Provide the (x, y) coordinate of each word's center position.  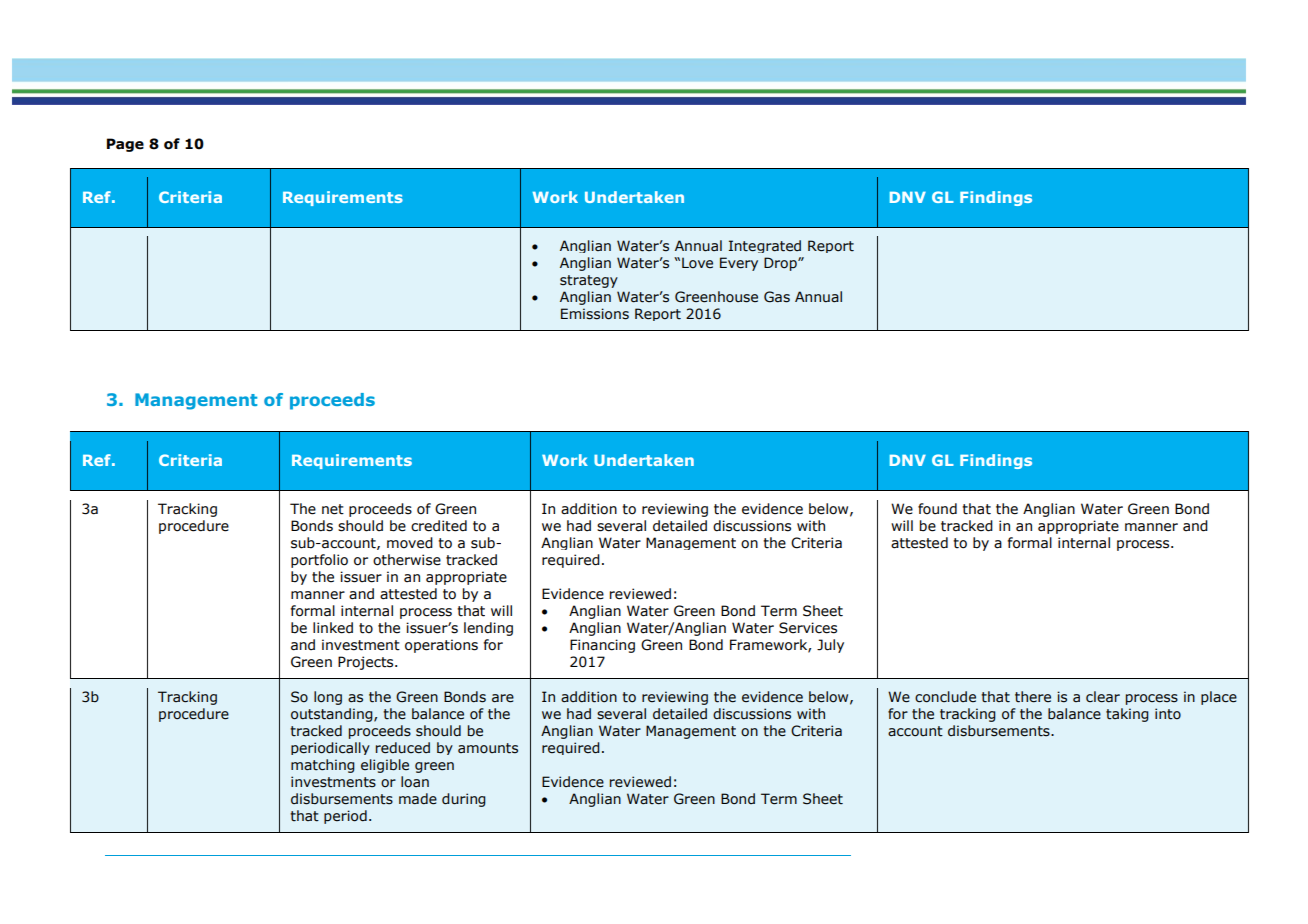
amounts (488, 748)
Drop (781, 264)
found (937, 509)
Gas (777, 297)
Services (808, 628)
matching (323, 766)
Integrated (765, 246)
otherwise (407, 560)
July (830, 646)
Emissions (595, 314)
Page (125, 145)
